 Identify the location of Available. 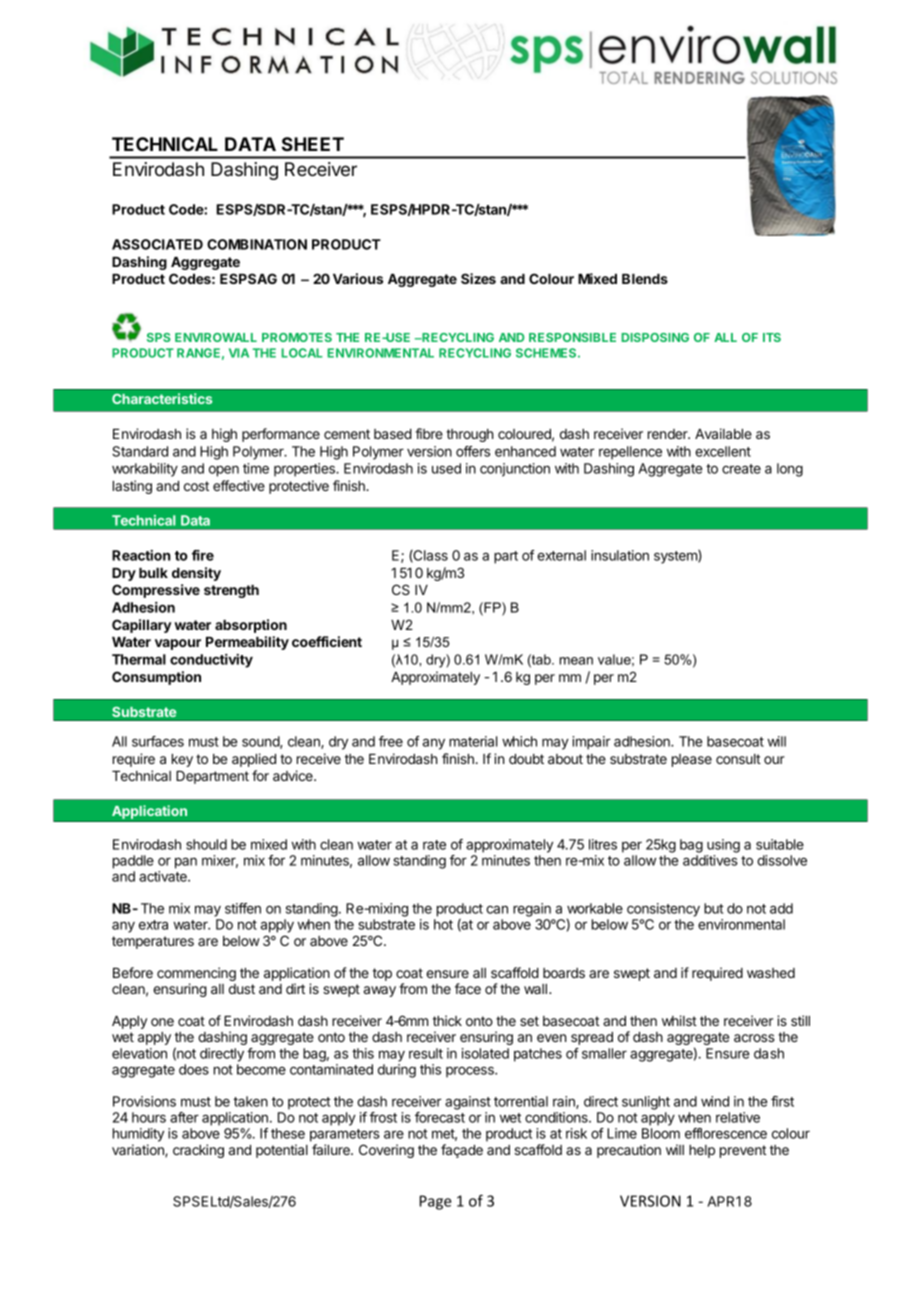
(723, 433).
